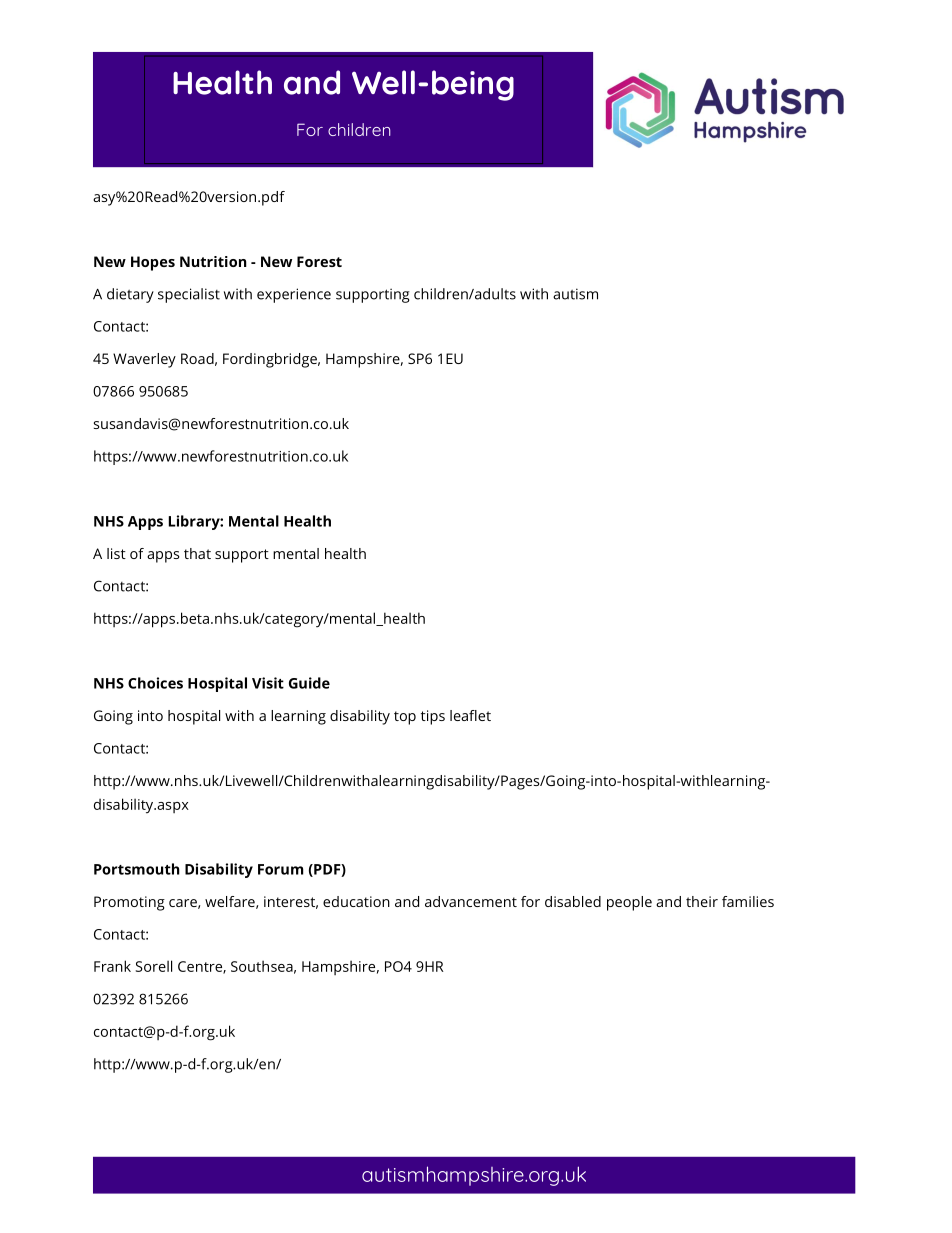  Describe the element at coordinates (405, 718) in the image. I see `top` at that location.
